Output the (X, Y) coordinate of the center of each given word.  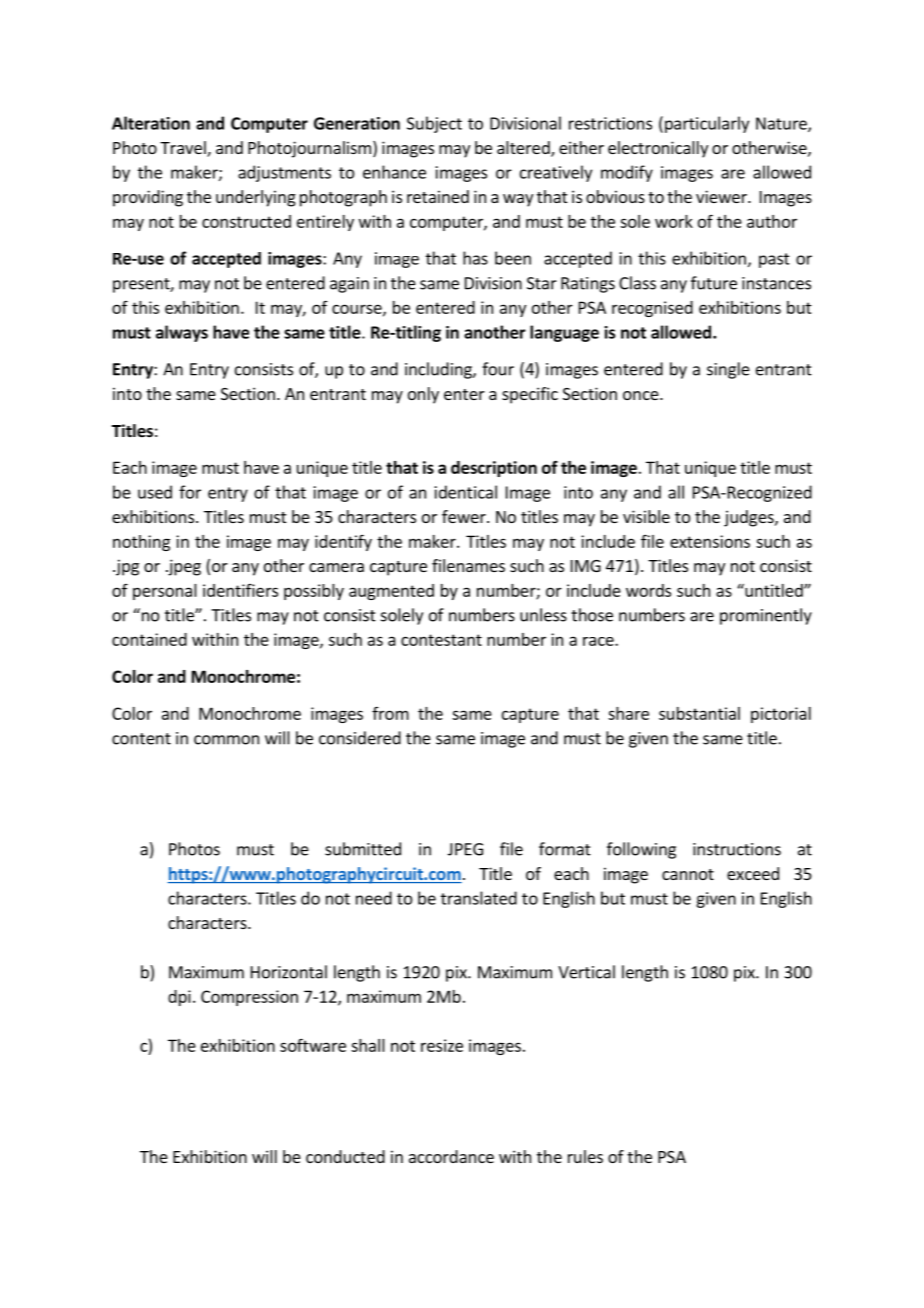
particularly (707, 124)
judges (750, 518)
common (226, 740)
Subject (434, 124)
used (155, 492)
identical (466, 492)
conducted (345, 1156)
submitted (363, 849)
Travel (184, 149)
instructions (737, 849)
